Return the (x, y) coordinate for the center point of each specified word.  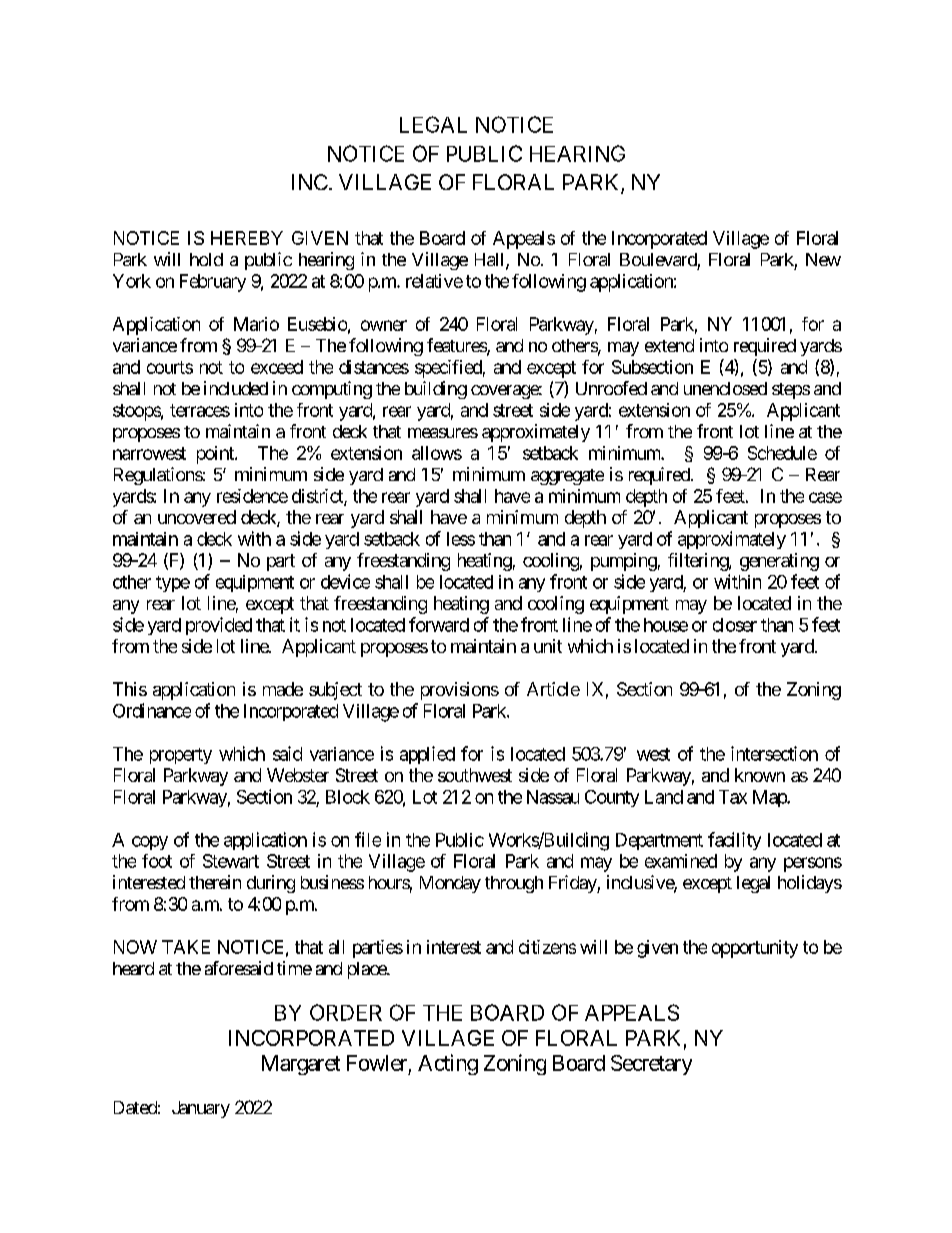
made (283, 689)
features (457, 346)
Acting (448, 1064)
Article (553, 689)
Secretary (651, 1065)
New (823, 259)
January (201, 1109)
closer (735, 625)
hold (206, 259)
